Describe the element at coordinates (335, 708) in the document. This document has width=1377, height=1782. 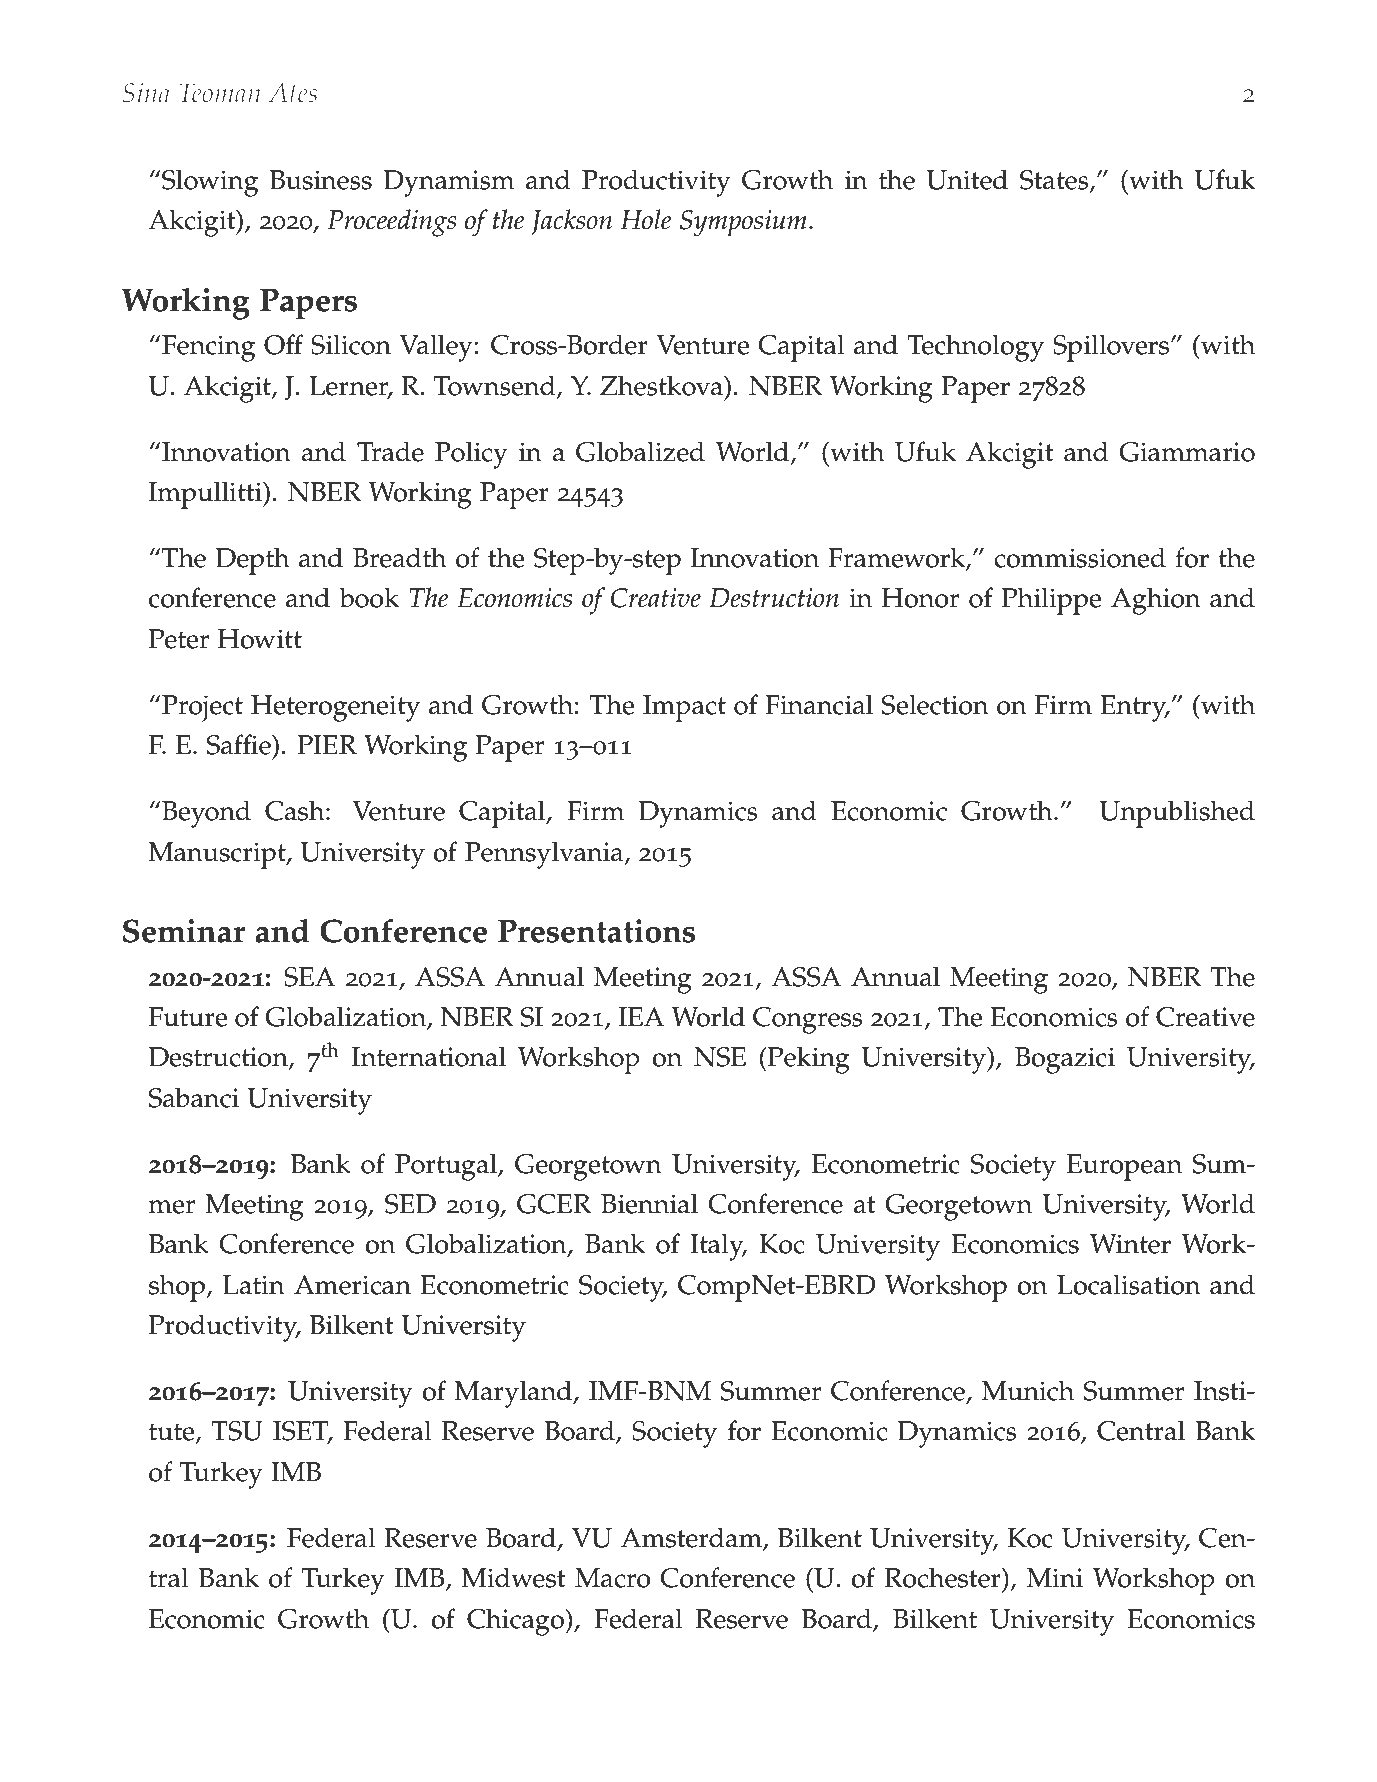
I see `Heterogeneity` at that location.
